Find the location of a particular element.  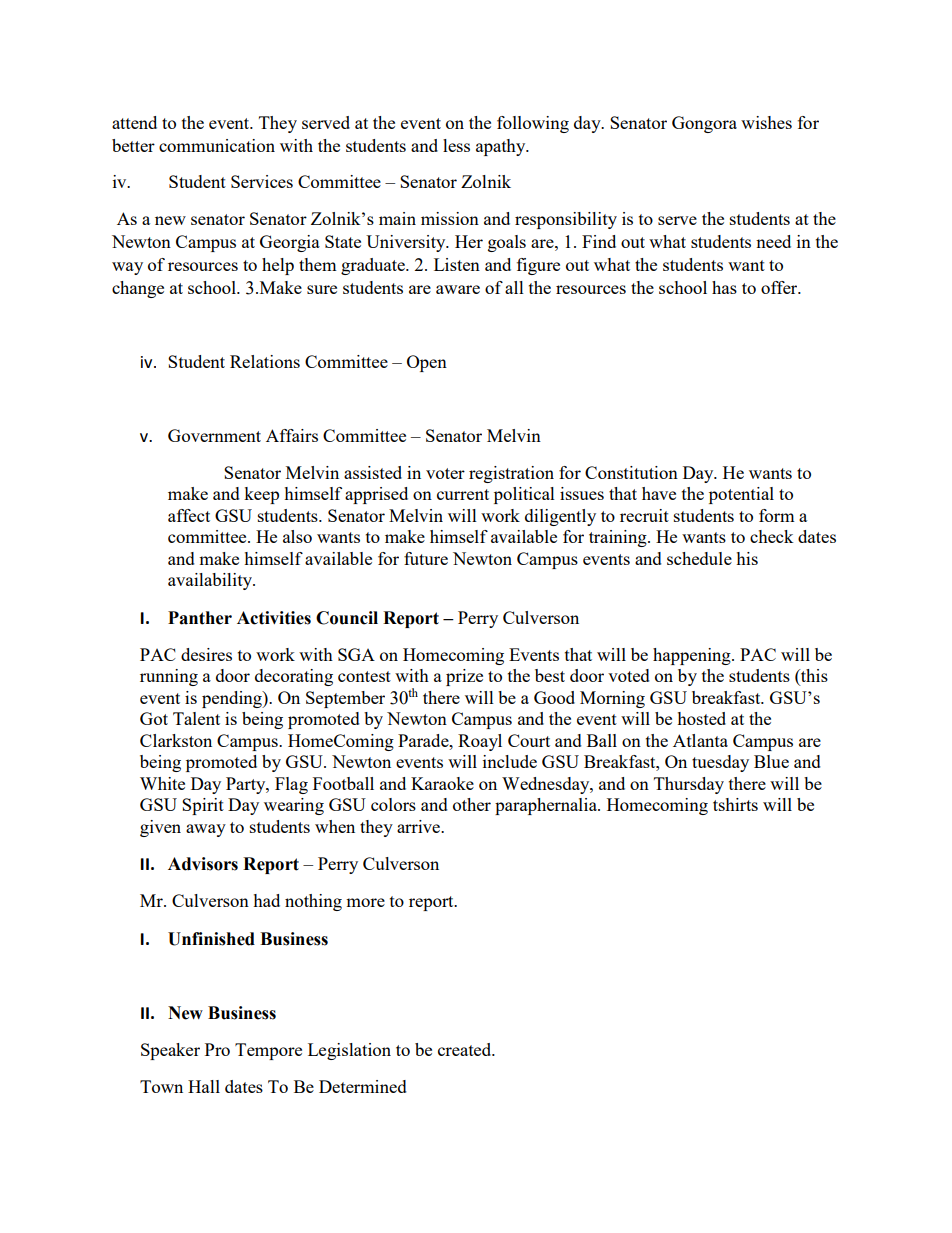

less is located at coordinates (456, 145).
